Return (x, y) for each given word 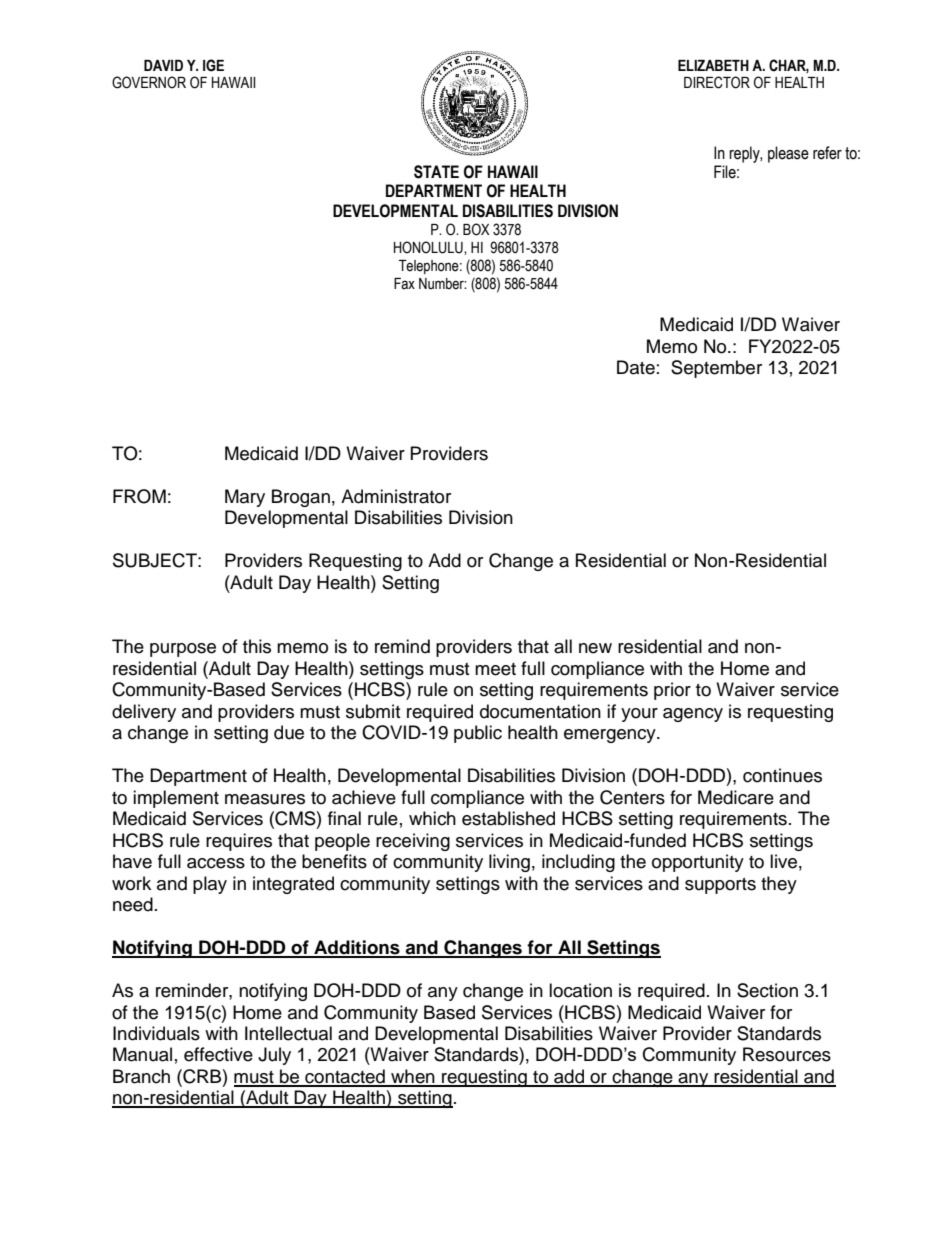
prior (672, 691)
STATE (436, 172)
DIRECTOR (717, 82)
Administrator (396, 496)
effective (218, 1054)
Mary (245, 498)
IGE (213, 65)
